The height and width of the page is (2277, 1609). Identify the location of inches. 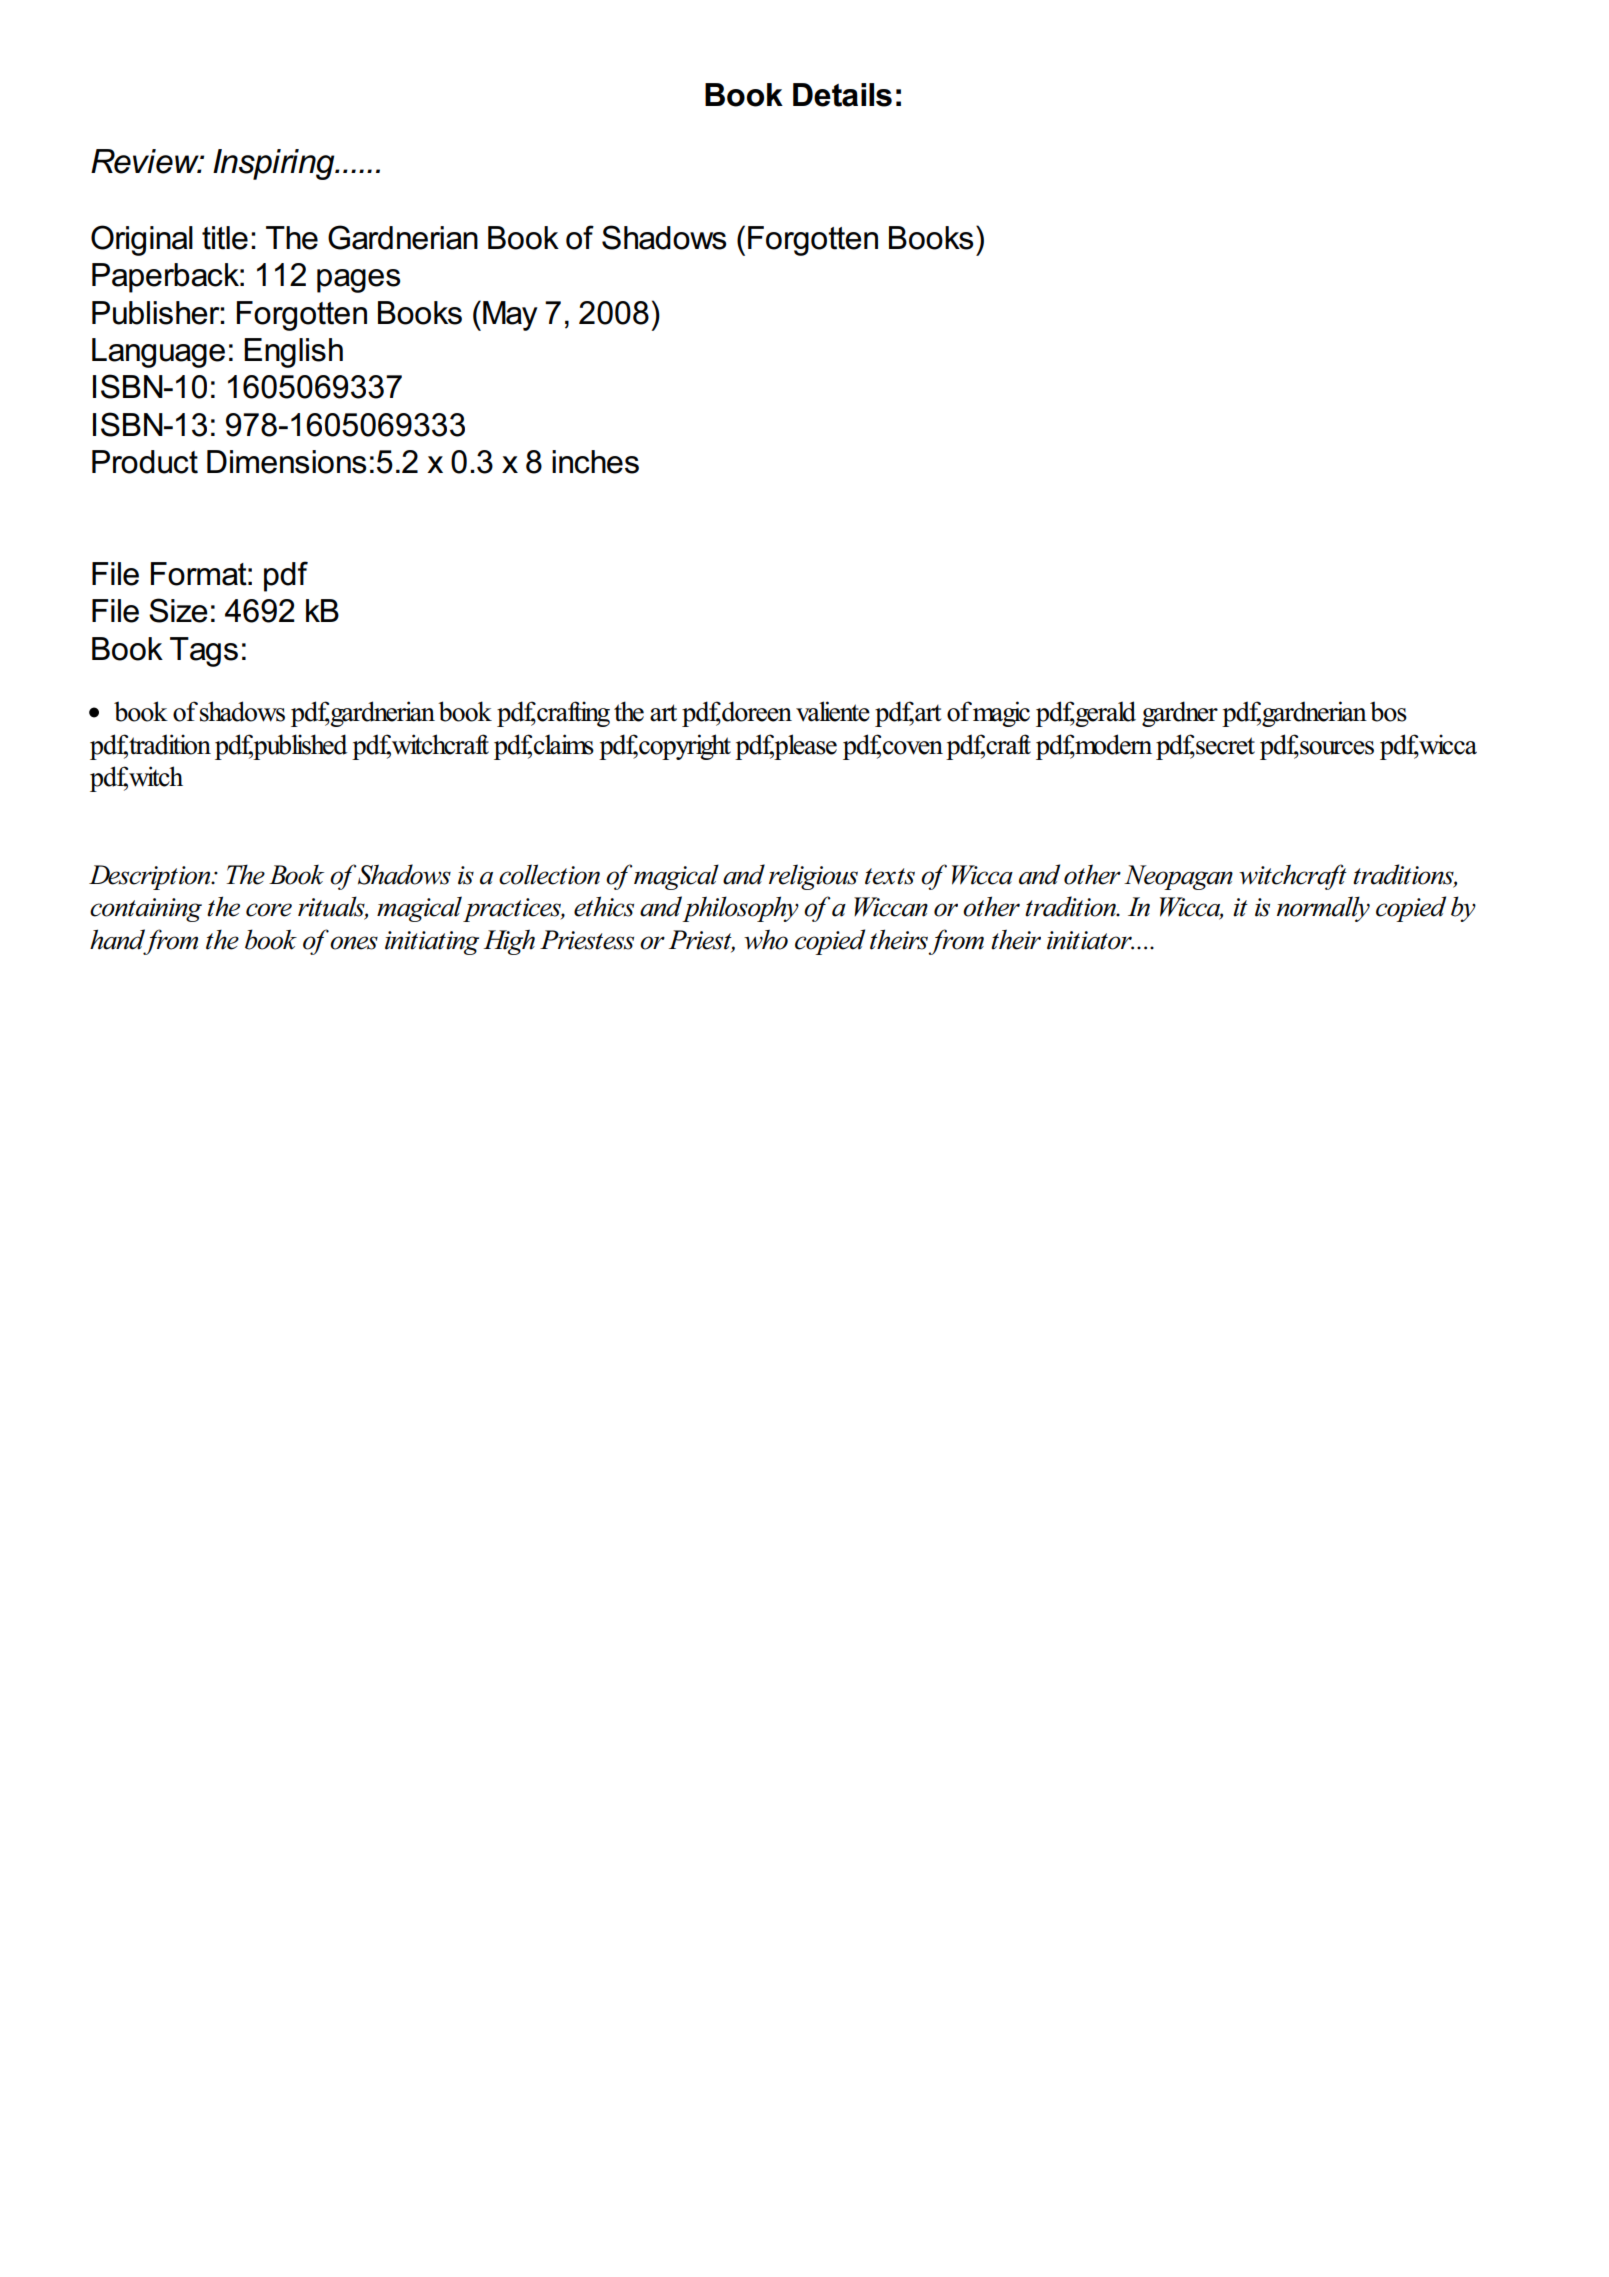
(595, 462).
